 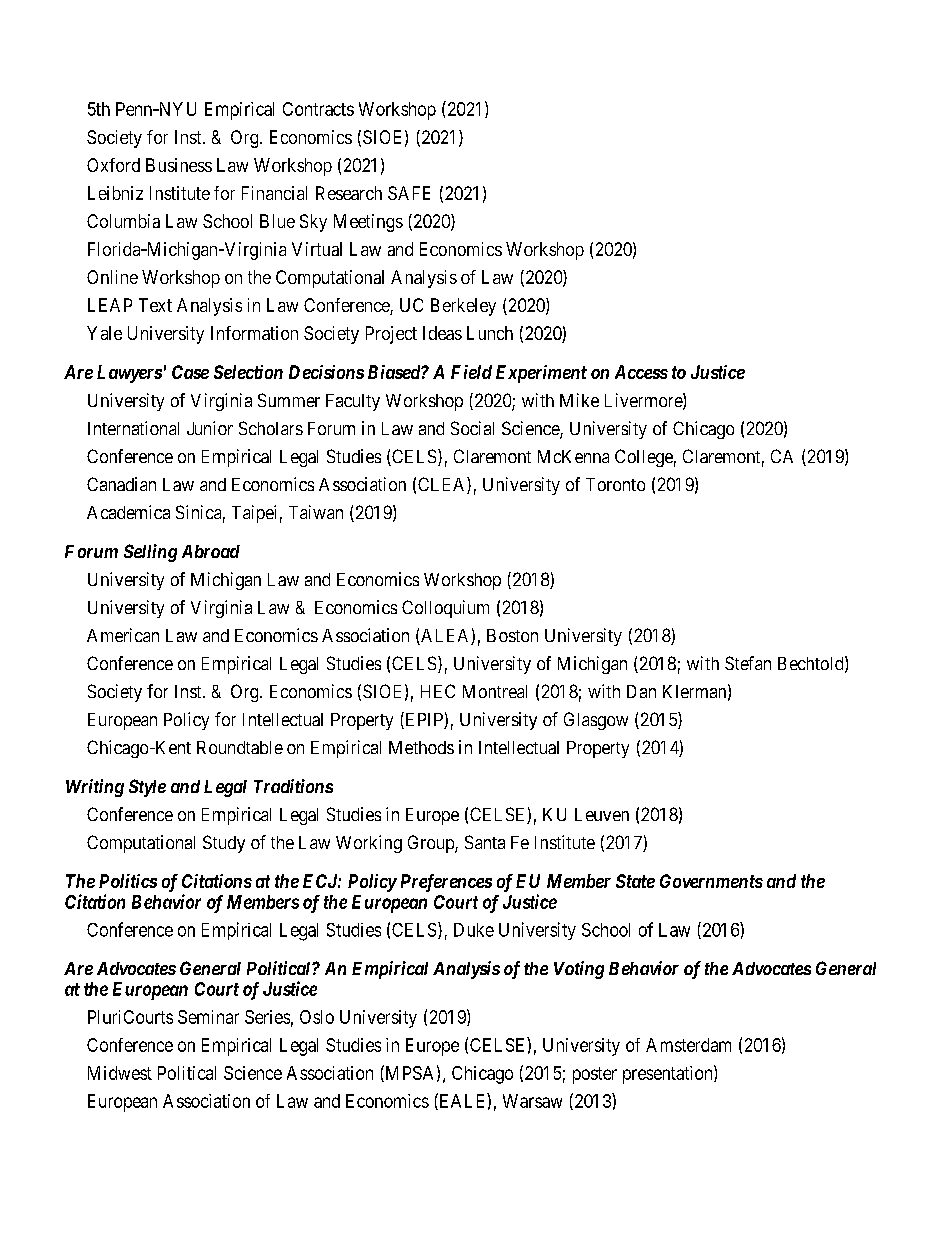 I want to click on presentation, so click(x=669, y=1074).
